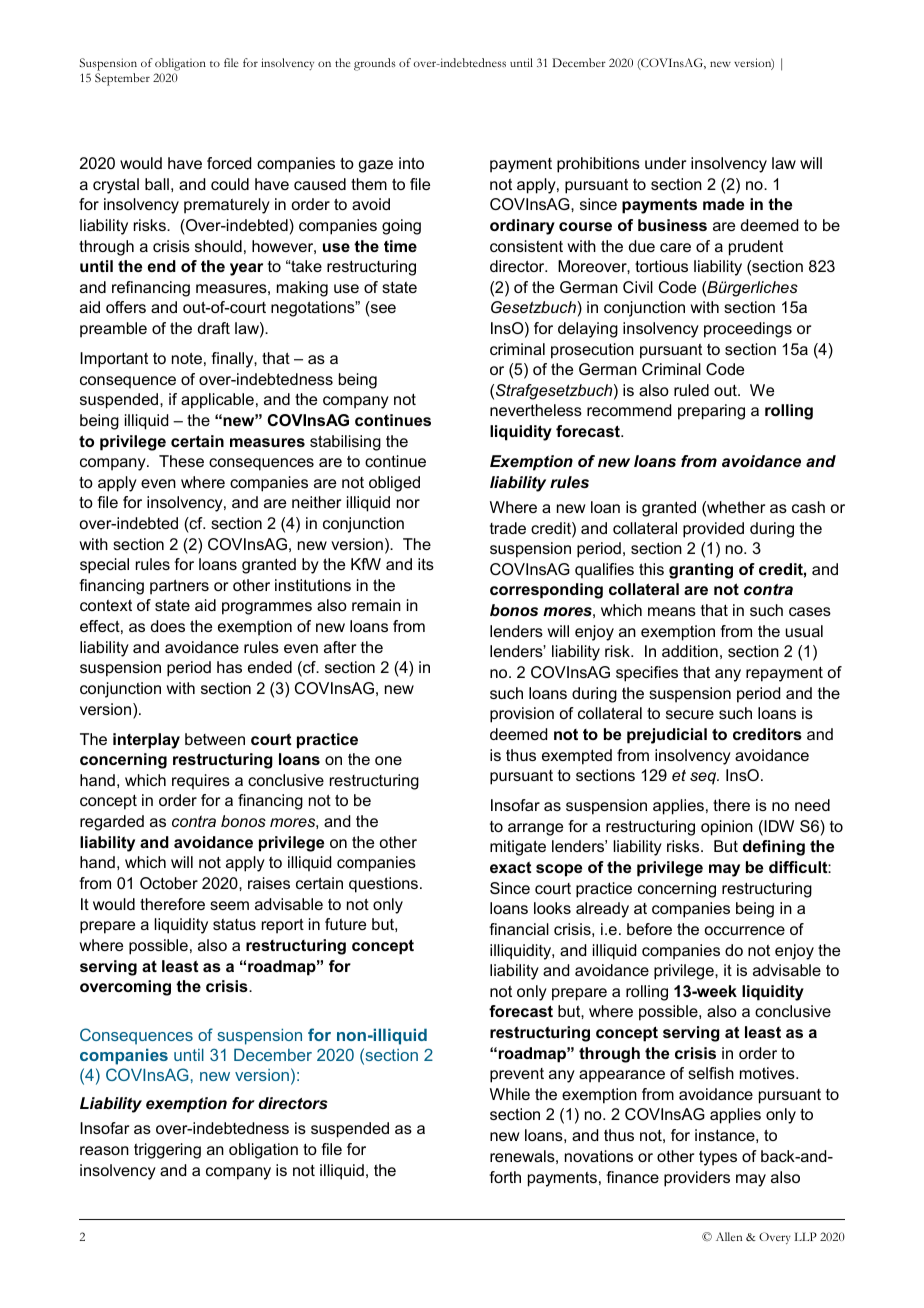 The height and width of the screenshot is (1308, 924). What do you see at coordinates (711, 412) in the screenshot?
I see `preparing` at bounding box center [711, 412].
